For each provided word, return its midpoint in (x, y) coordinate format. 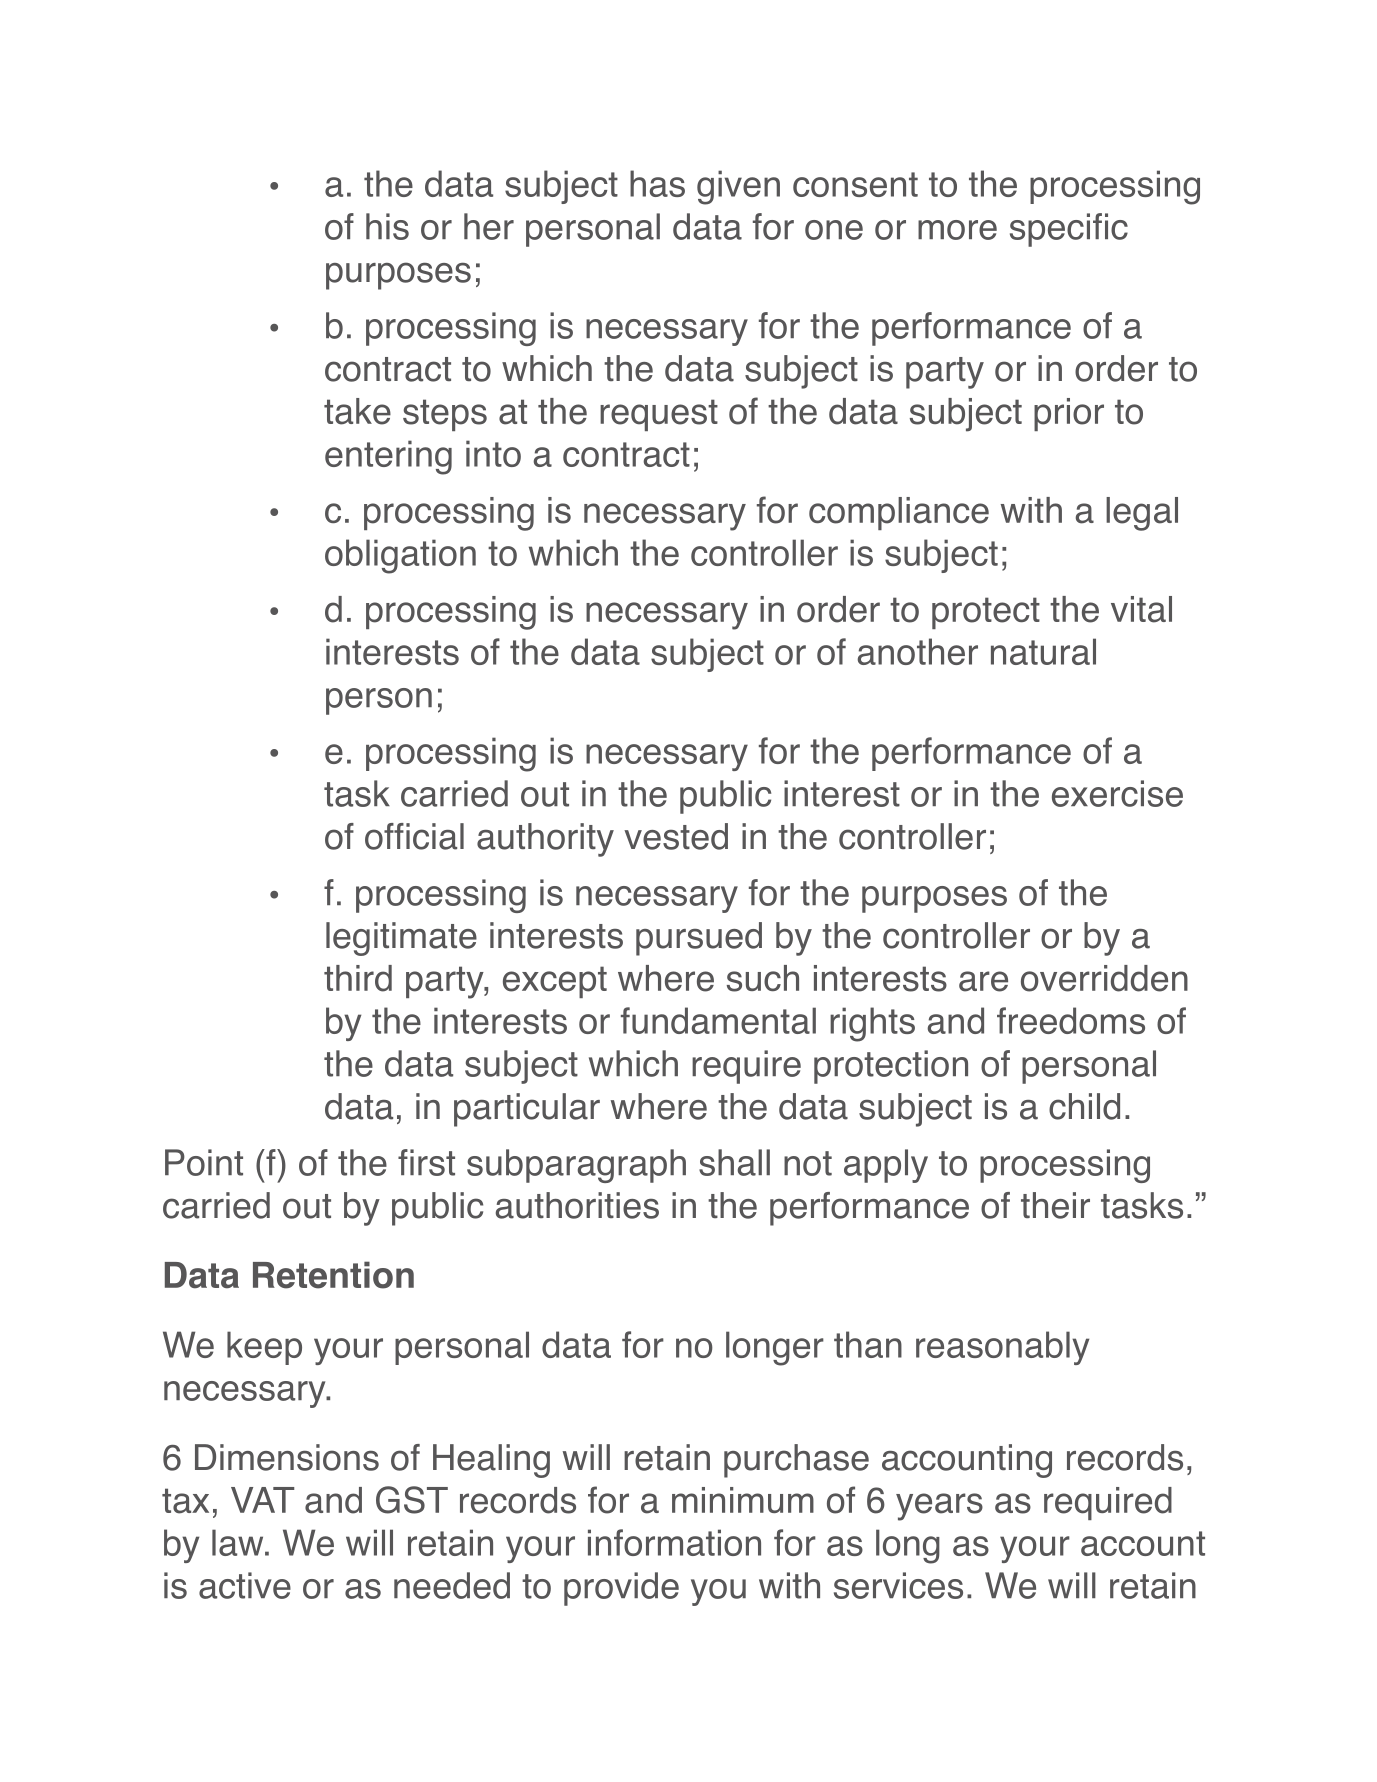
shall (734, 1162)
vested (676, 836)
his (387, 226)
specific (1069, 230)
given (738, 187)
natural (1043, 651)
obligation (400, 556)
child (1084, 1106)
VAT (262, 1500)
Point (204, 1162)
